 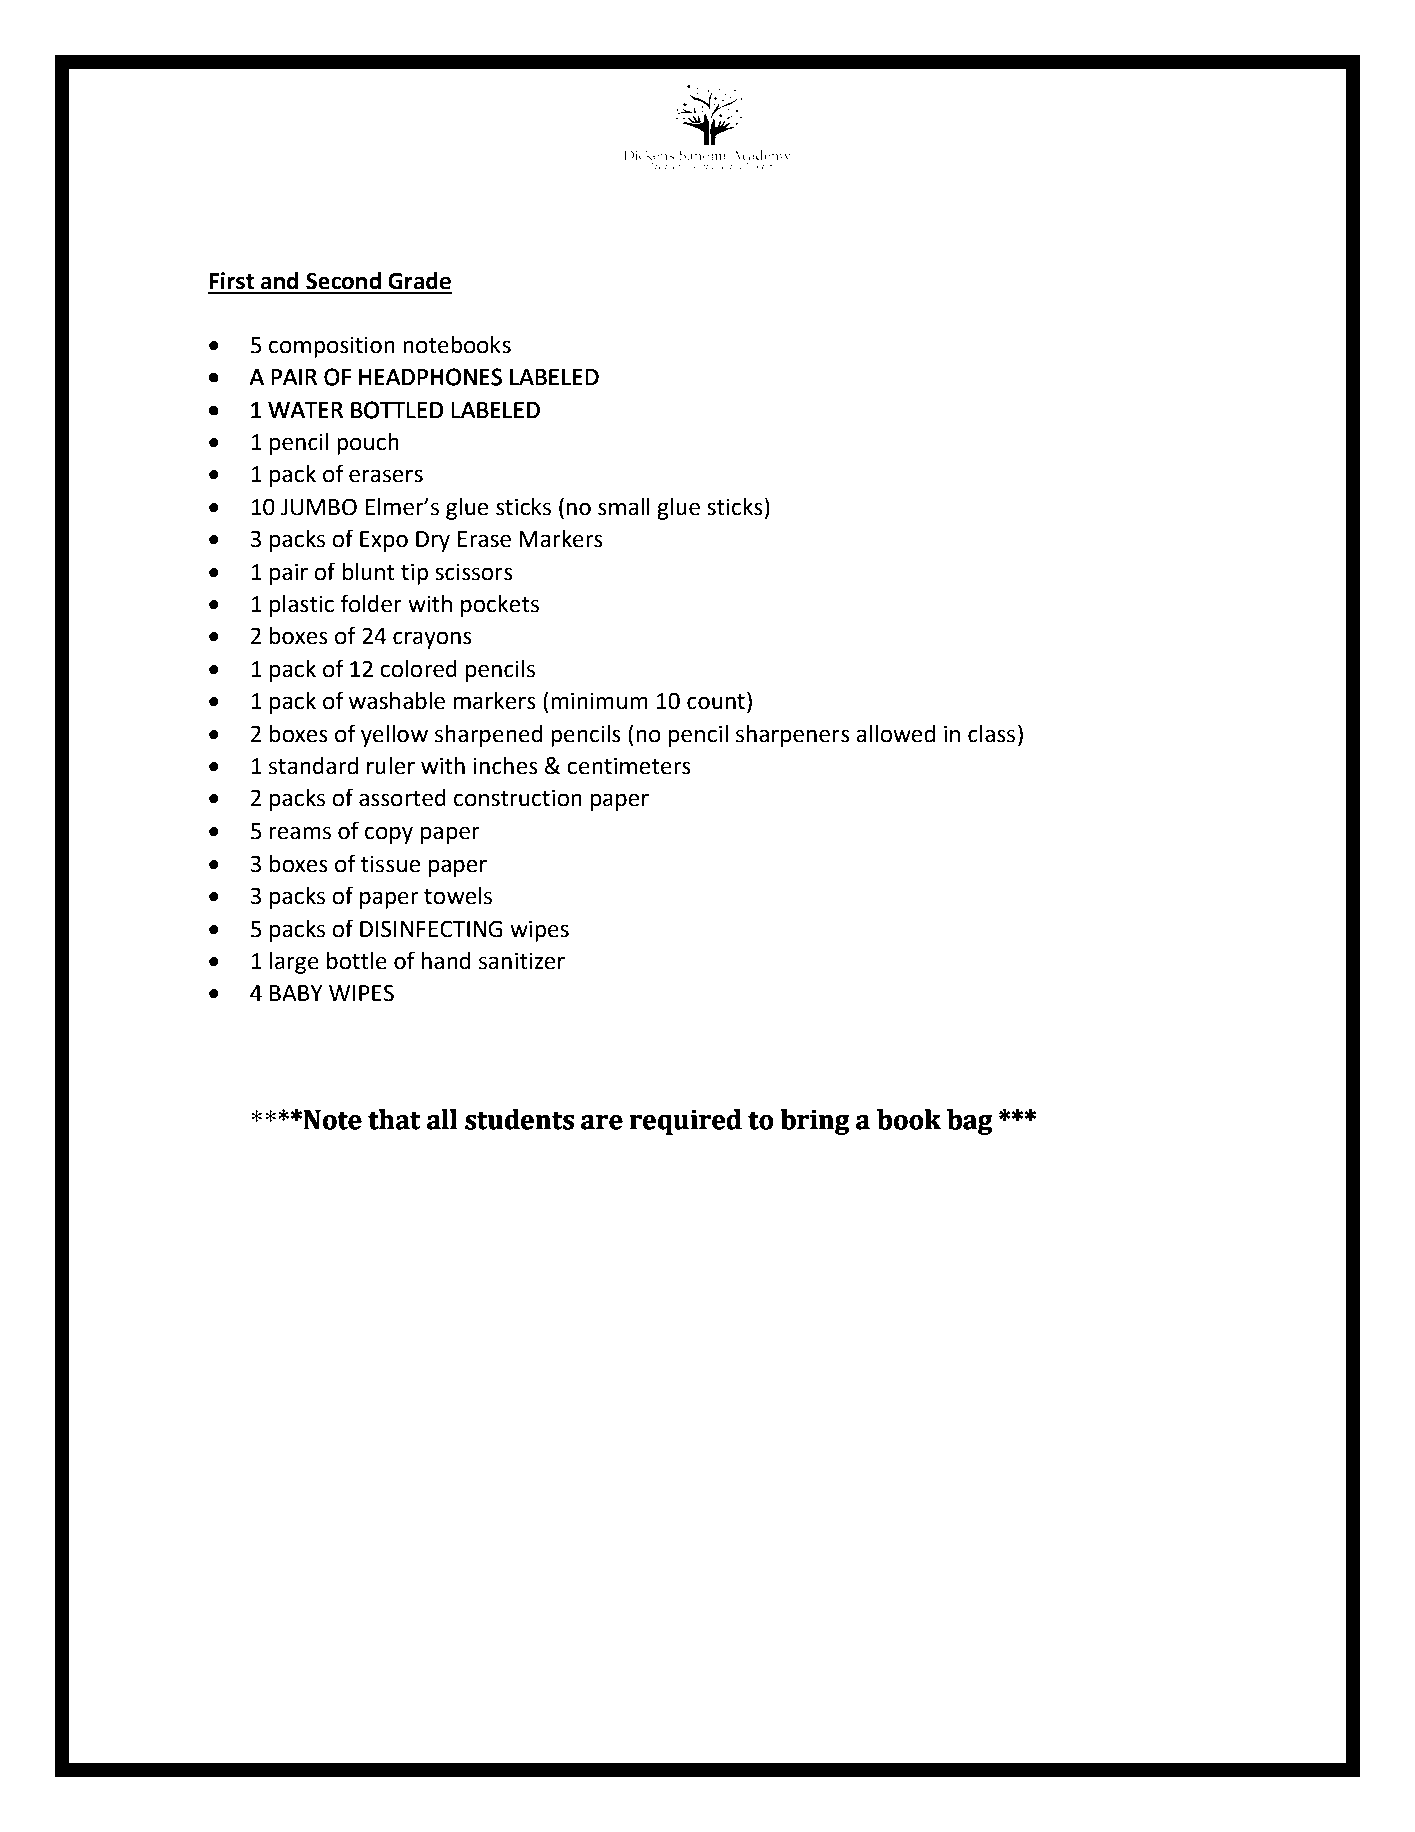 I want to click on DISINFECTING, so click(x=431, y=929).
